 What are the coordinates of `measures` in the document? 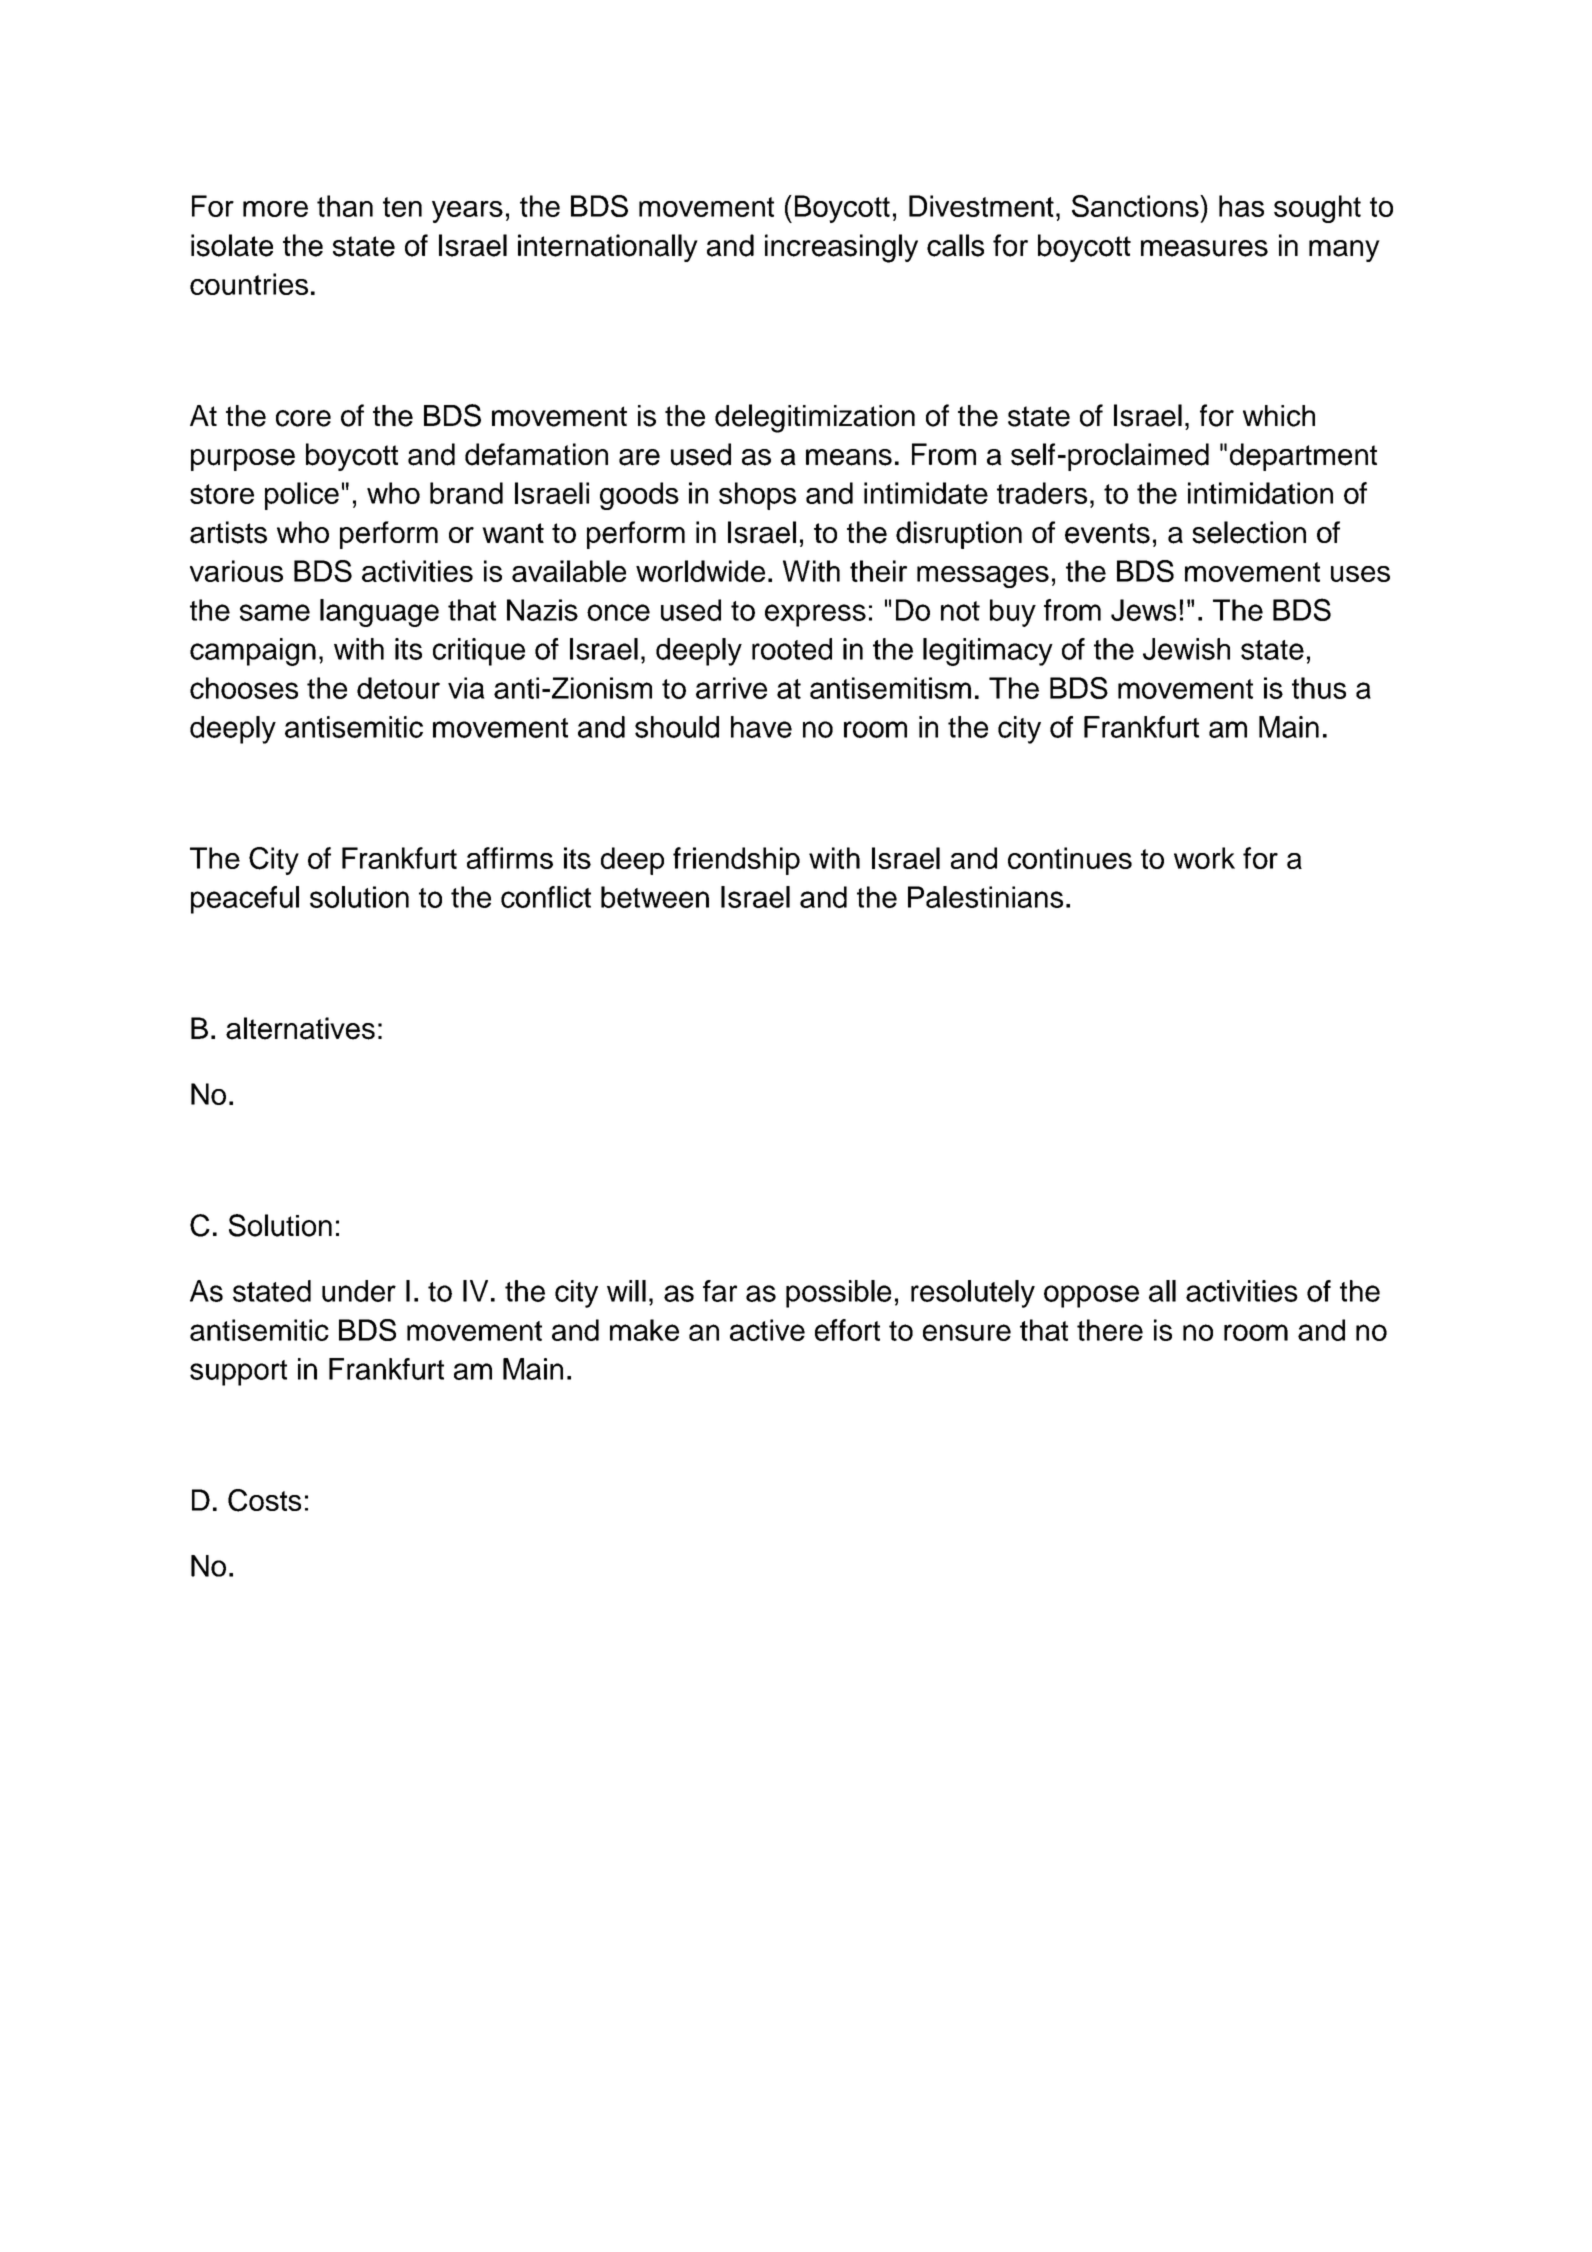 It's located at (1204, 248).
